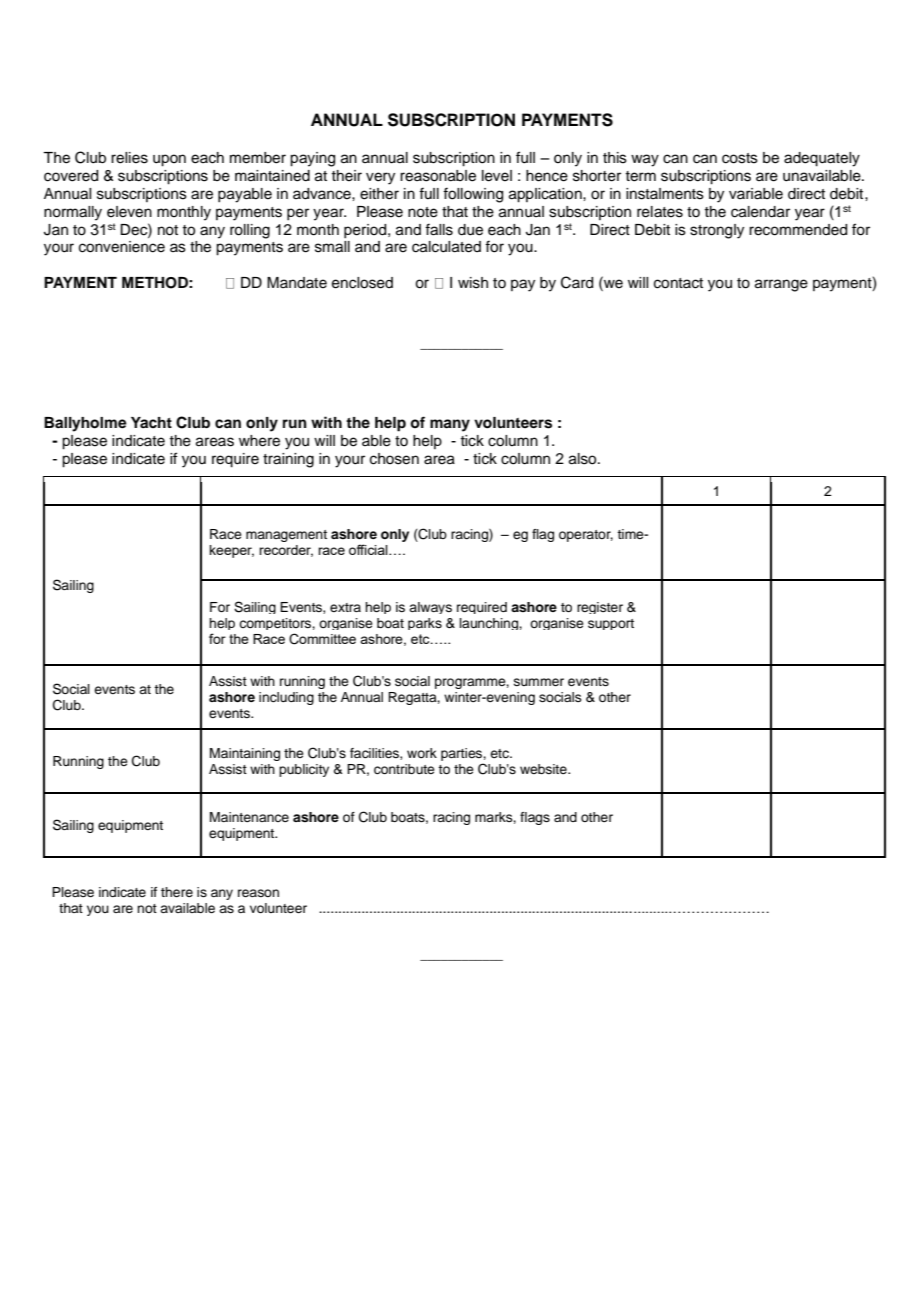 The width and height of the screenshot is (924, 1308). Describe the element at coordinates (322, 639) in the screenshot. I see `Committee` at that location.
